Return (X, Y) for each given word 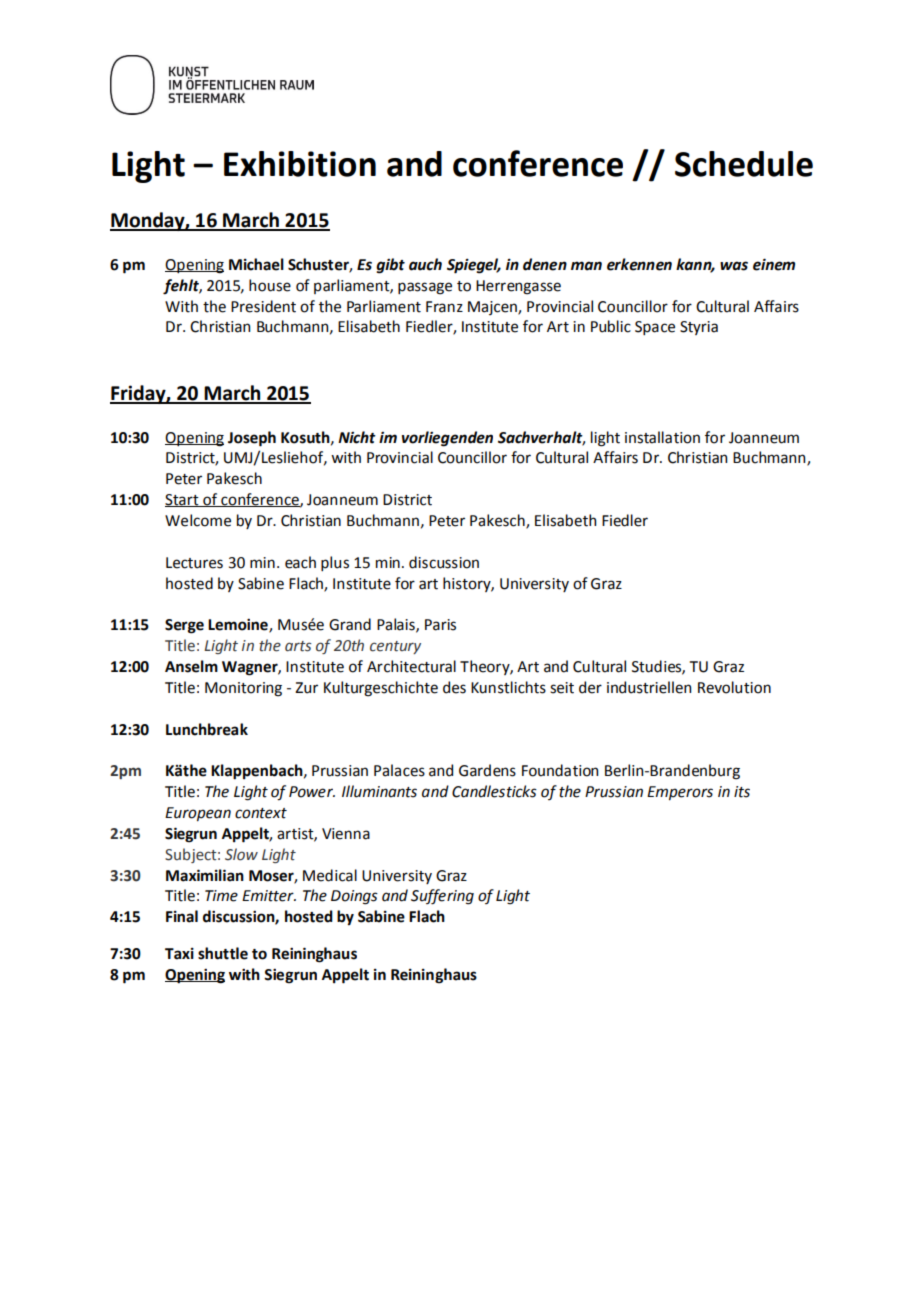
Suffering (442, 897)
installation (662, 437)
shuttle (223, 953)
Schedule (744, 164)
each (300, 562)
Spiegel (474, 266)
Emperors (680, 793)
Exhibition (300, 164)
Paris (440, 625)
